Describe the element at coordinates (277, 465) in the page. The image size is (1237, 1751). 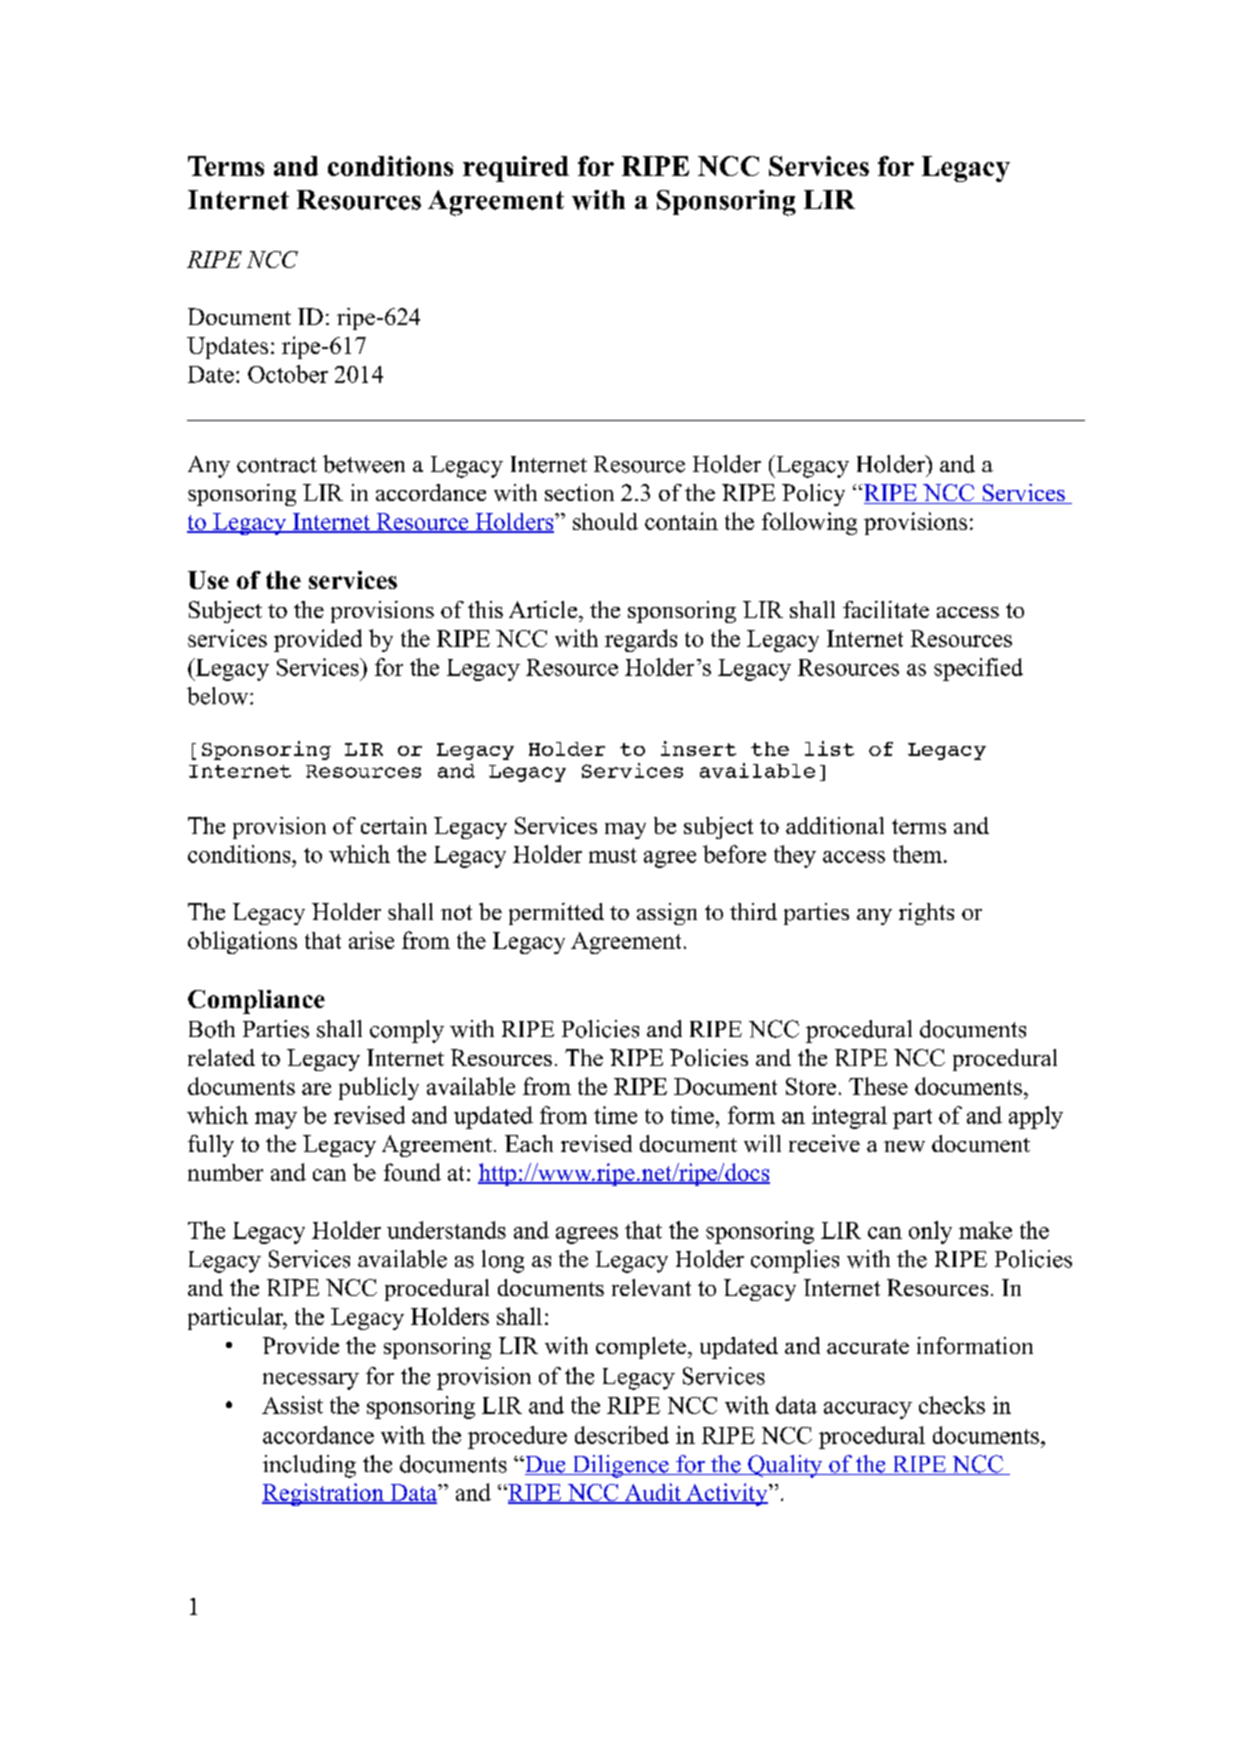
I see `contract` at that location.
